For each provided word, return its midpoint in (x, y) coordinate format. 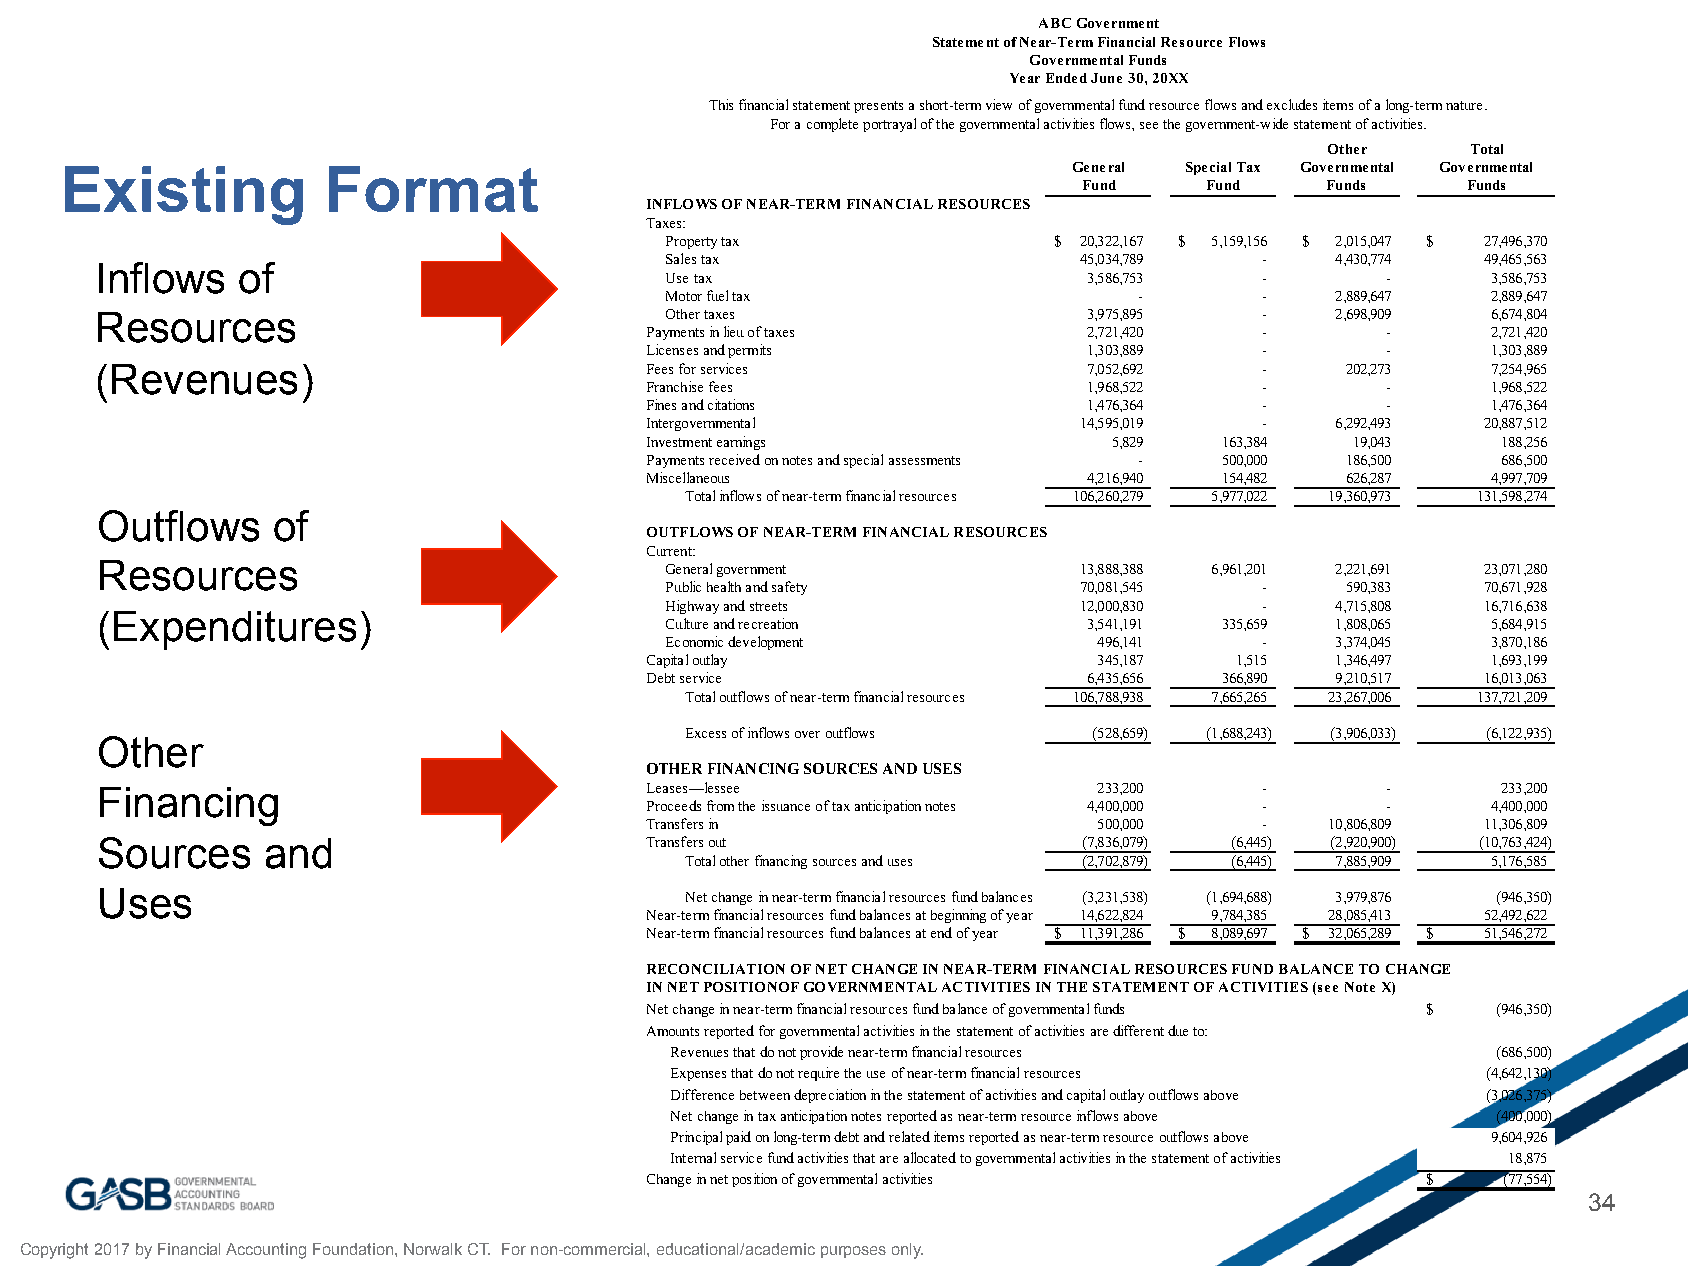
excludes (1292, 104)
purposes (853, 1252)
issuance (786, 805)
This (721, 104)
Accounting (266, 1251)
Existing (184, 195)
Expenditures (235, 630)
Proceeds (674, 805)
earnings (741, 443)
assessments (924, 460)
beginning (958, 916)
